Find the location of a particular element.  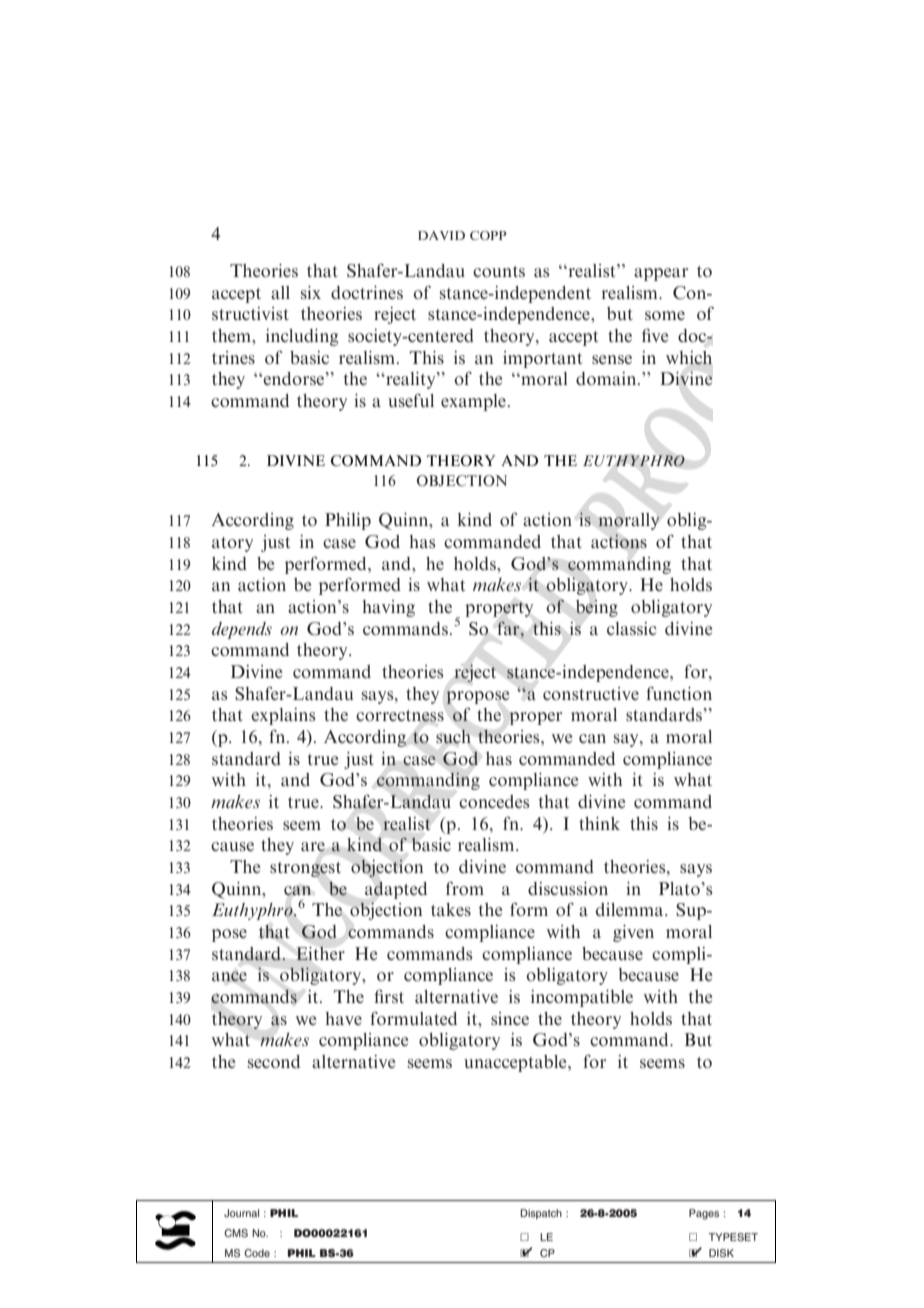

Pages is located at coordinates (704, 1214).
